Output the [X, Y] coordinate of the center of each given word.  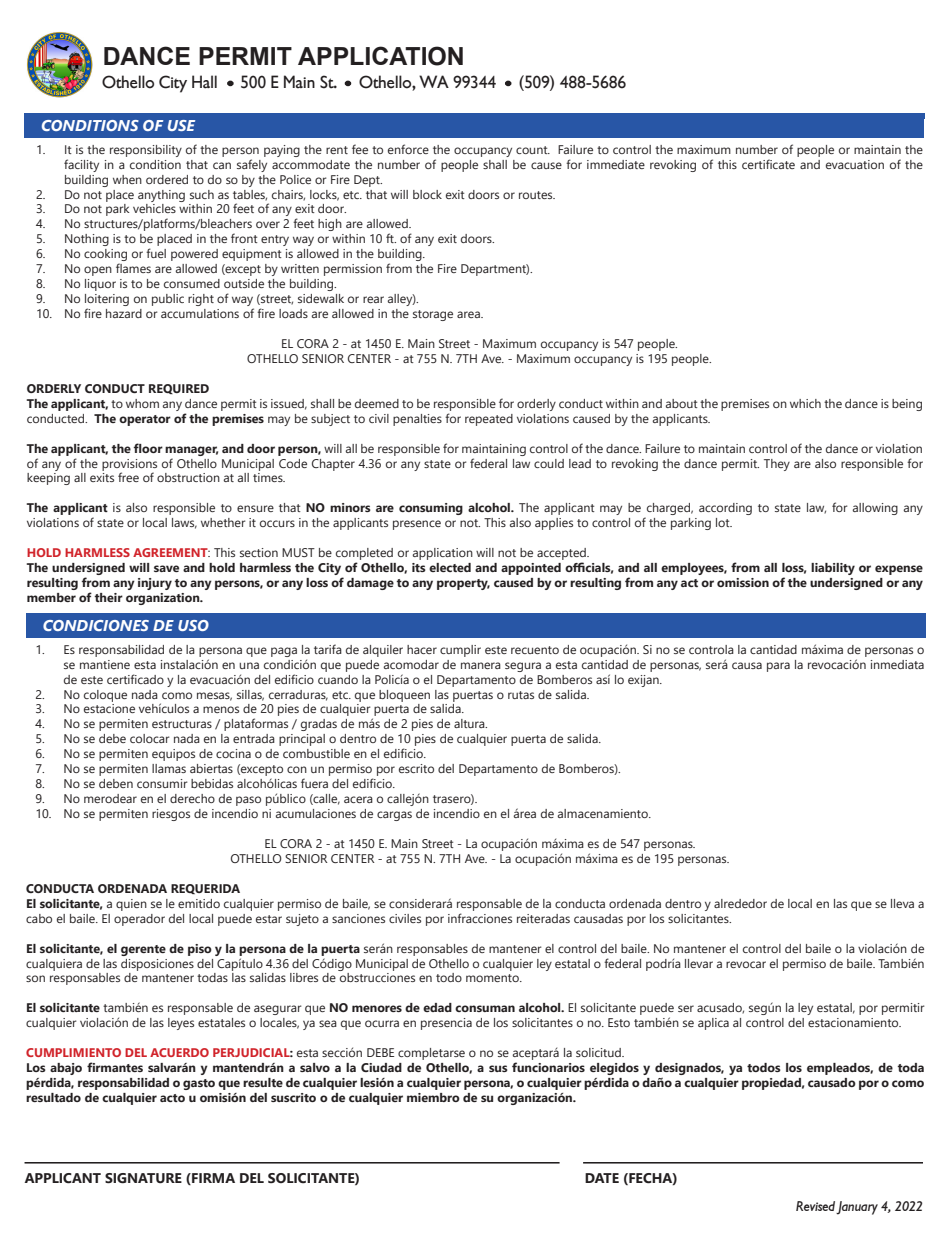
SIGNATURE [143, 1178]
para [778, 667]
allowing [875, 509]
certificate [768, 164]
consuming [431, 509]
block [427, 194]
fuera [314, 783]
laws [184, 523]
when [127, 179]
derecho [192, 798]
